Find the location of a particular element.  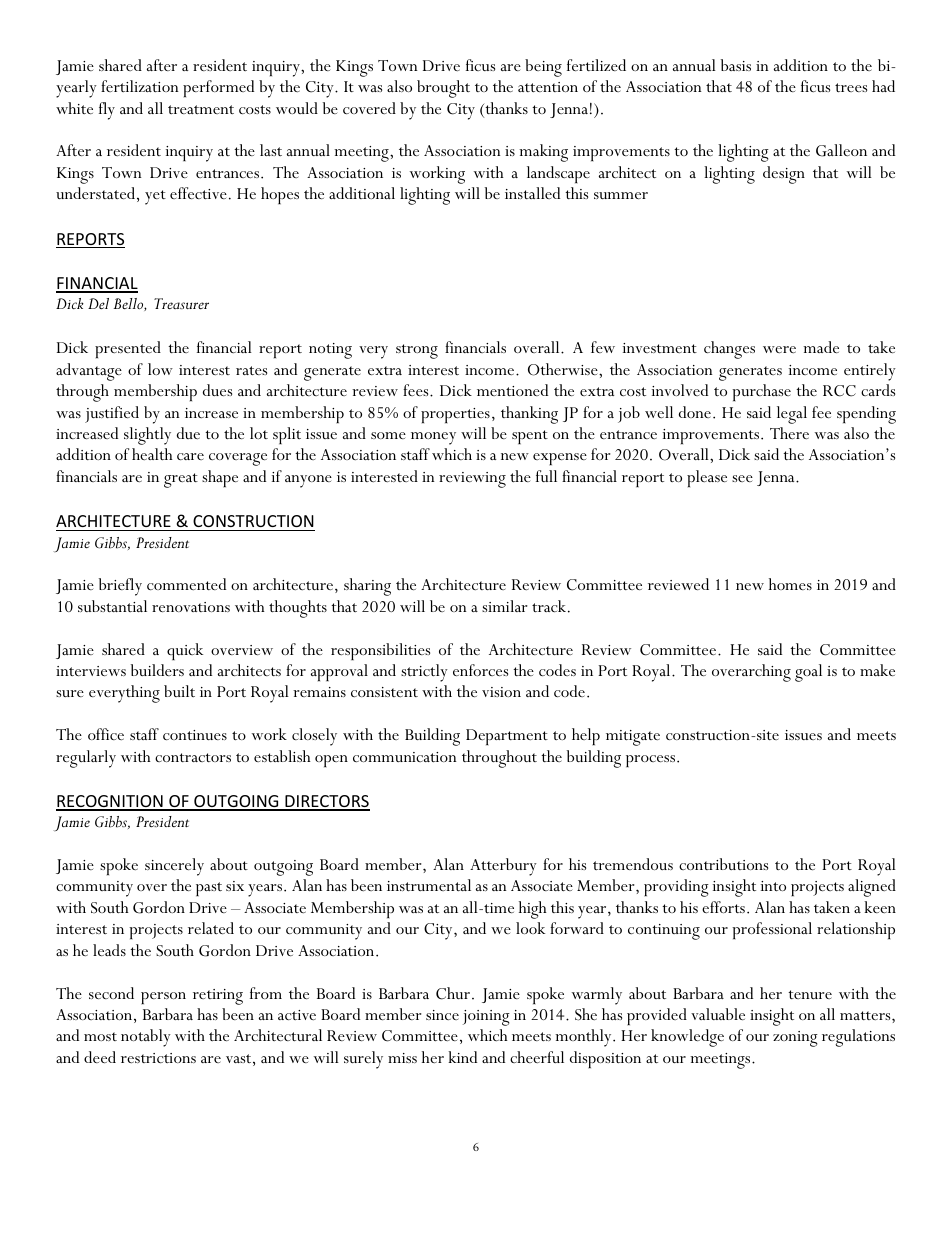

joining is located at coordinates (486, 1018).
